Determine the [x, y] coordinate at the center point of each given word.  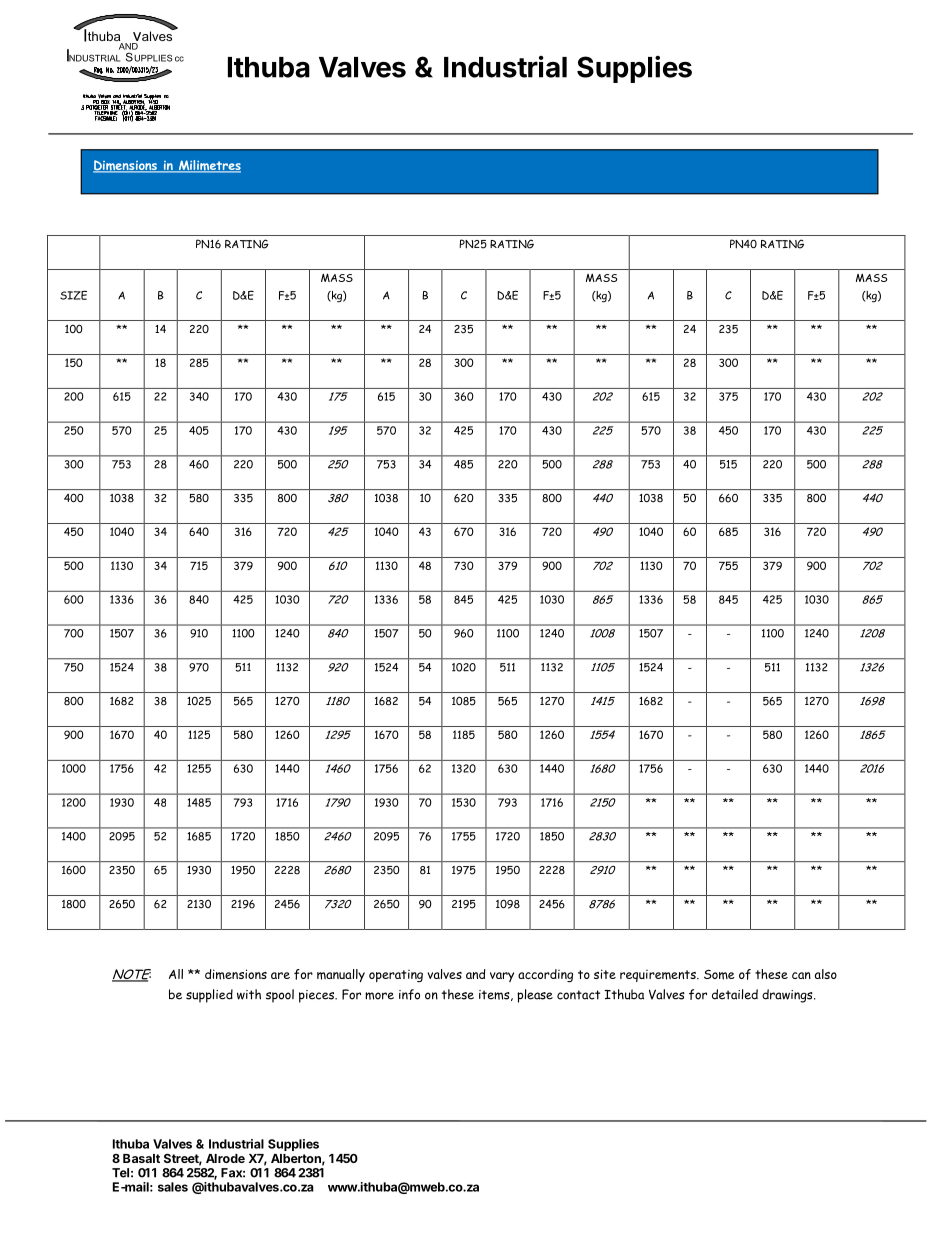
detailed [735, 994]
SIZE [73, 295]
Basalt [141, 1158]
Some [719, 975]
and [475, 974]
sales [173, 1187]
